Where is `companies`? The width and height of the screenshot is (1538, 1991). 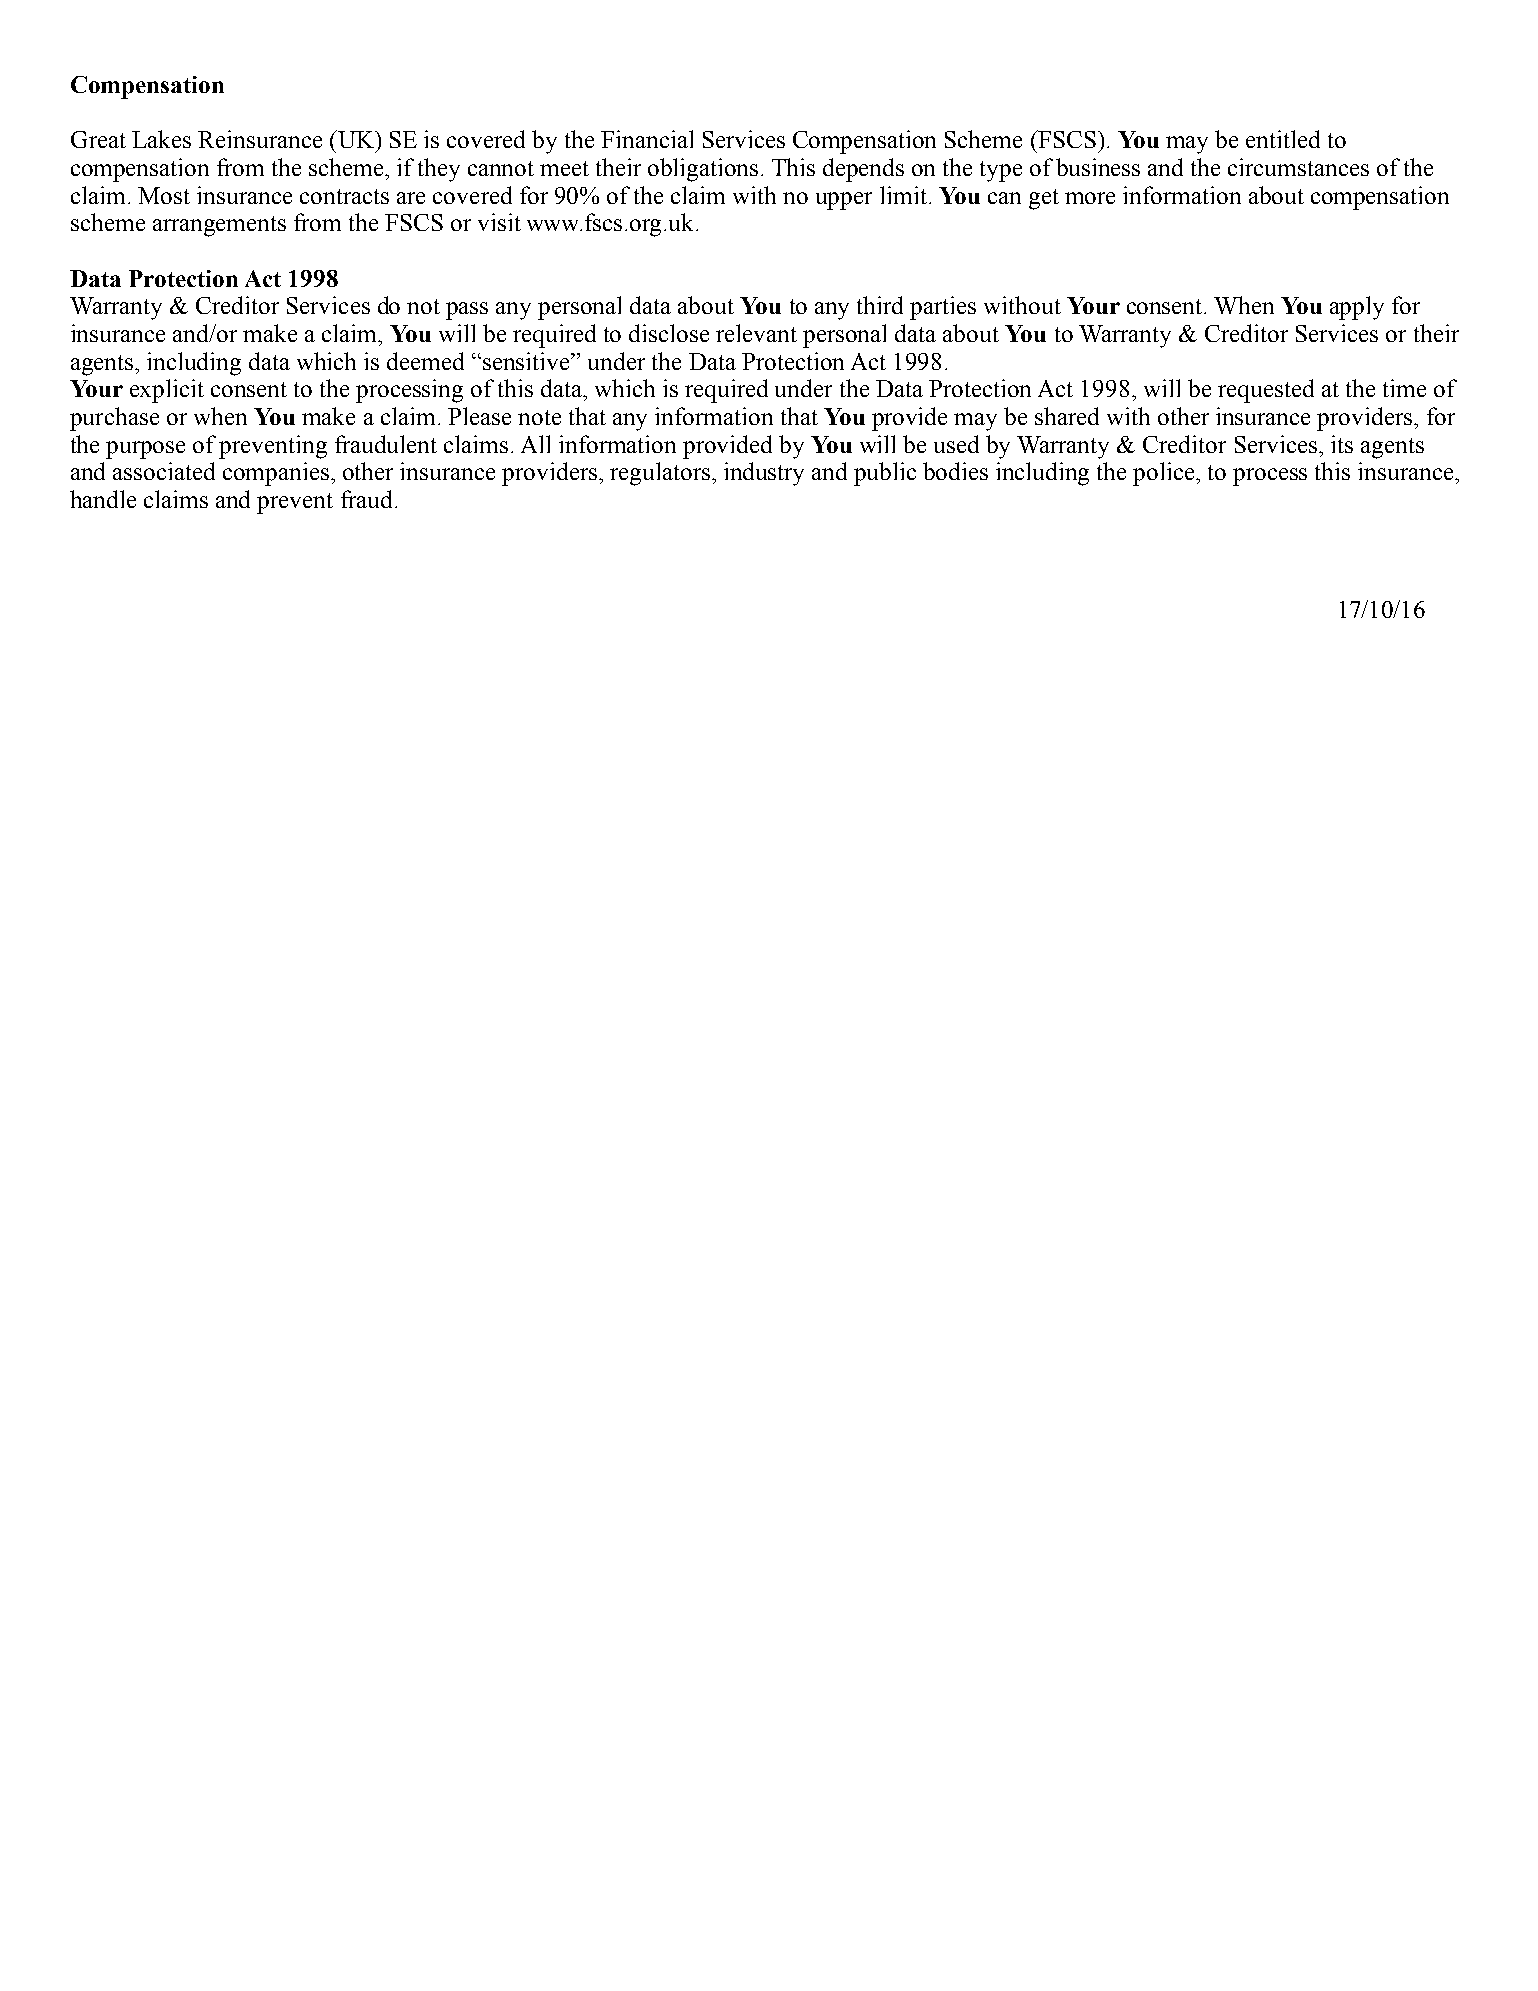 companies is located at coordinates (277, 474).
